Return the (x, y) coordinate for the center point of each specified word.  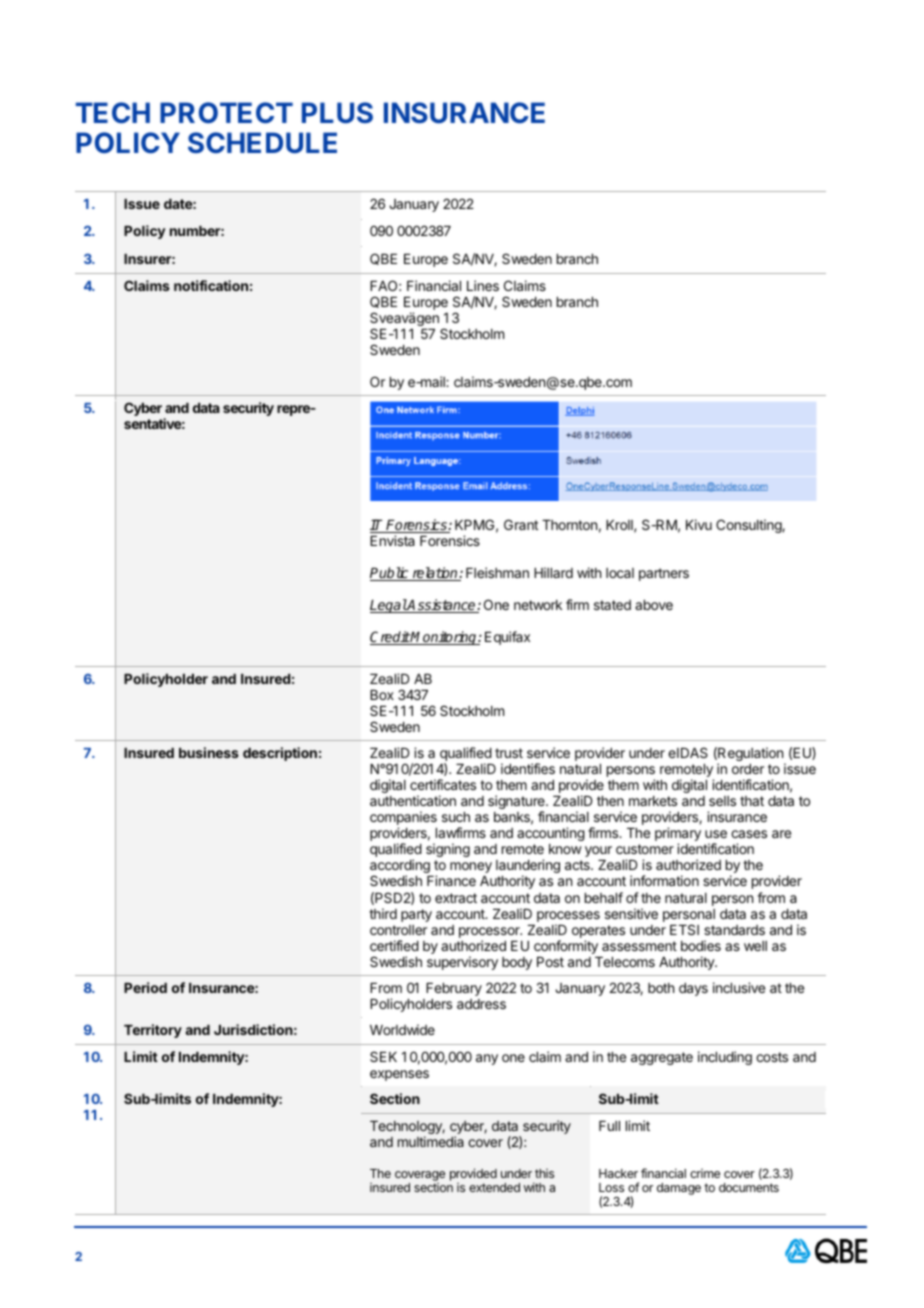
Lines (483, 285)
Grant (521, 524)
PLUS (337, 112)
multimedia (431, 1141)
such (456, 817)
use (716, 834)
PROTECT (226, 112)
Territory (153, 1031)
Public (390, 574)
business (209, 752)
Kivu (699, 524)
